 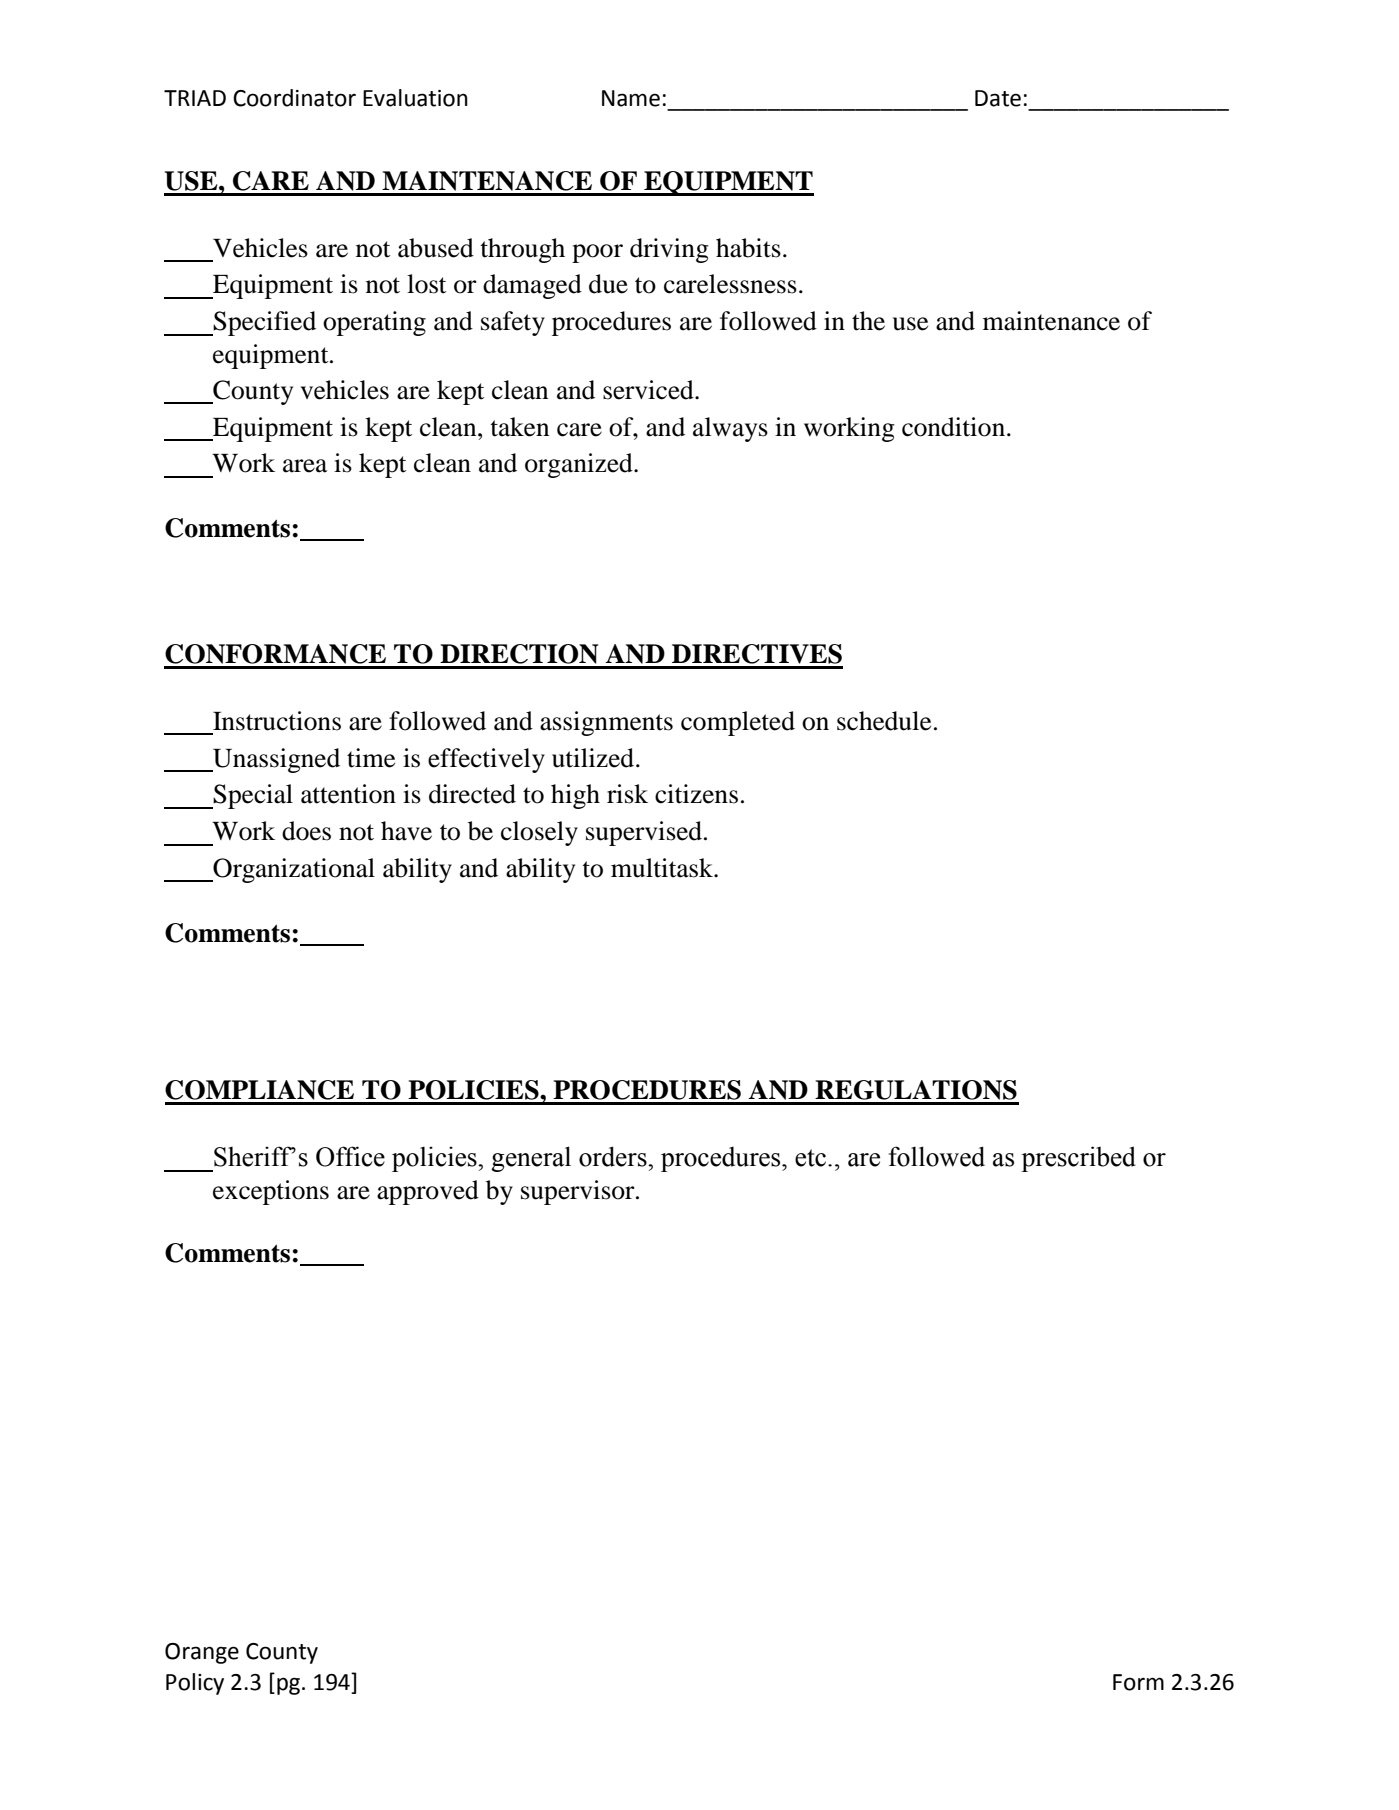 What do you see at coordinates (669, 250) in the document?
I see `driving` at bounding box center [669, 250].
